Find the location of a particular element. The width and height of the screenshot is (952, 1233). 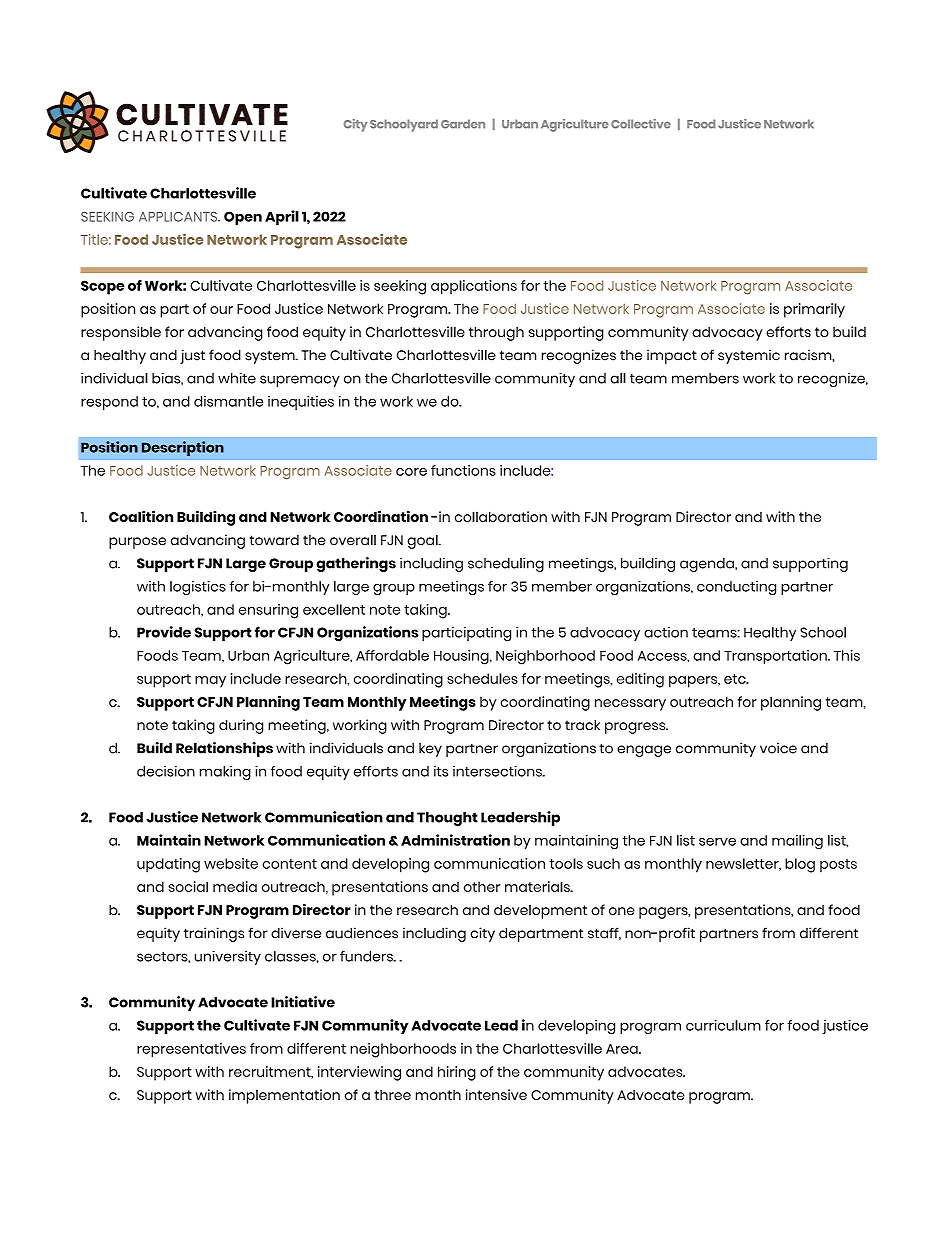

applications is located at coordinates (474, 287).
